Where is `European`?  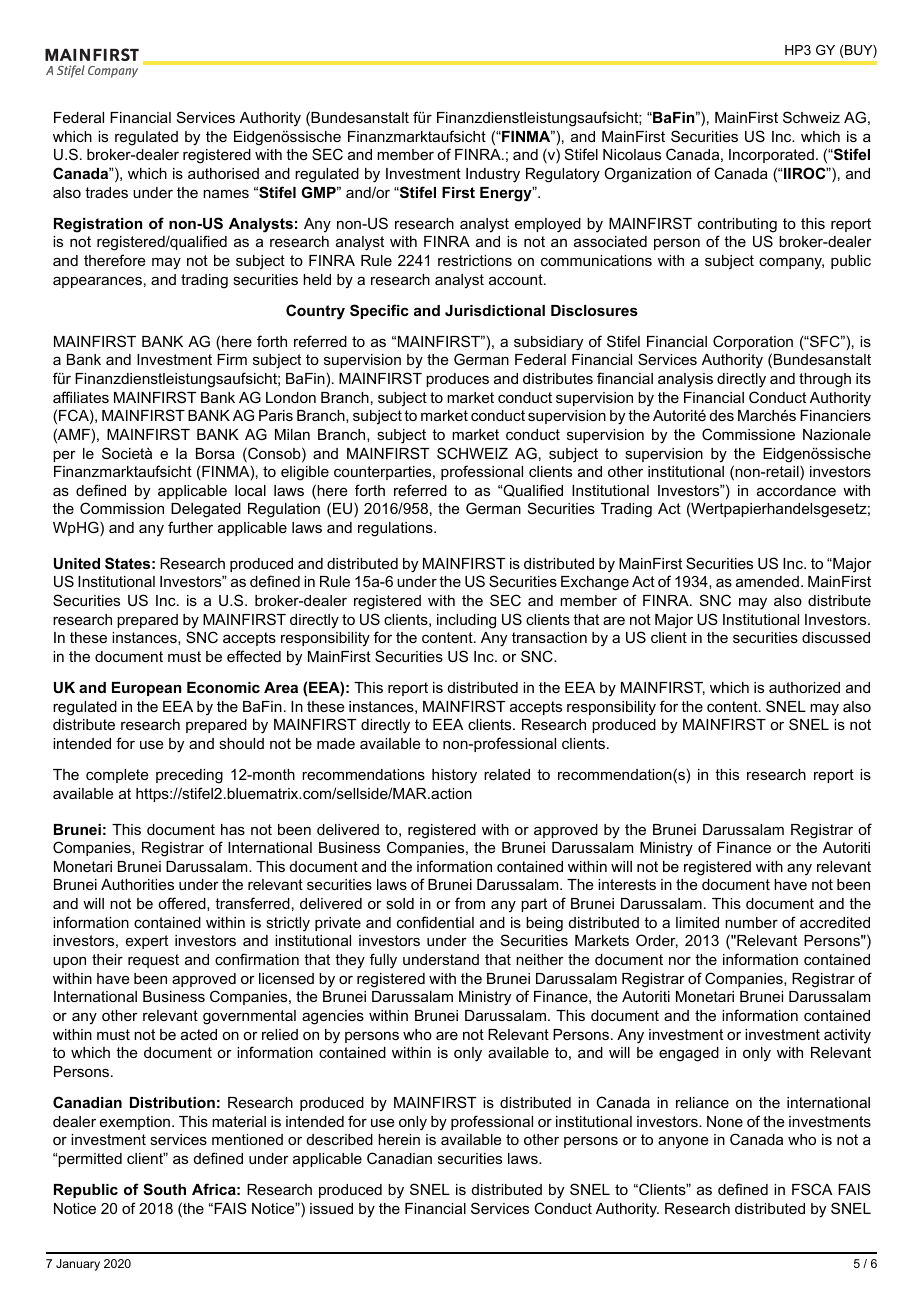
European is located at coordinates (146, 689).
